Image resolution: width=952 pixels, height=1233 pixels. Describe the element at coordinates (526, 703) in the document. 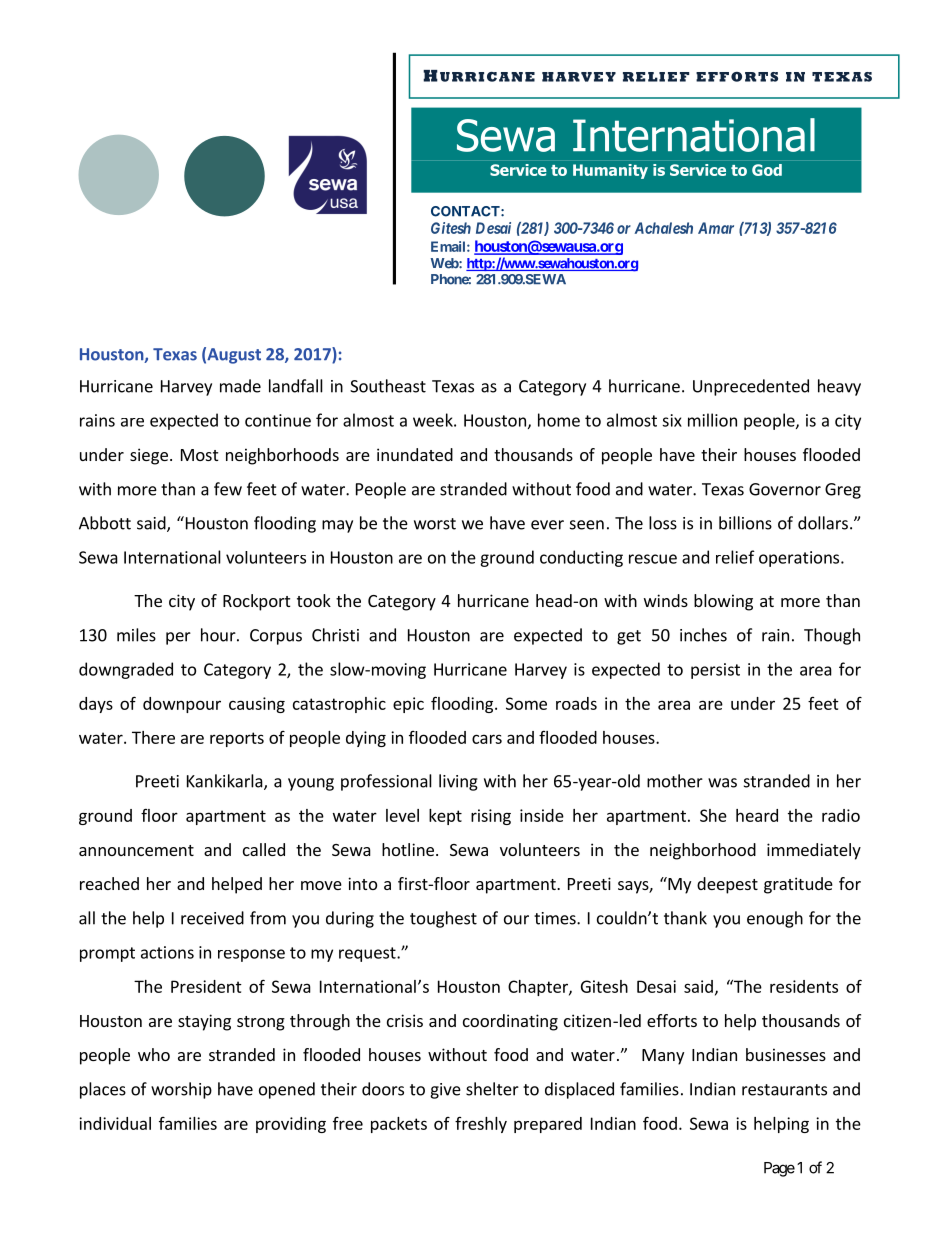

I see `Some` at that location.
